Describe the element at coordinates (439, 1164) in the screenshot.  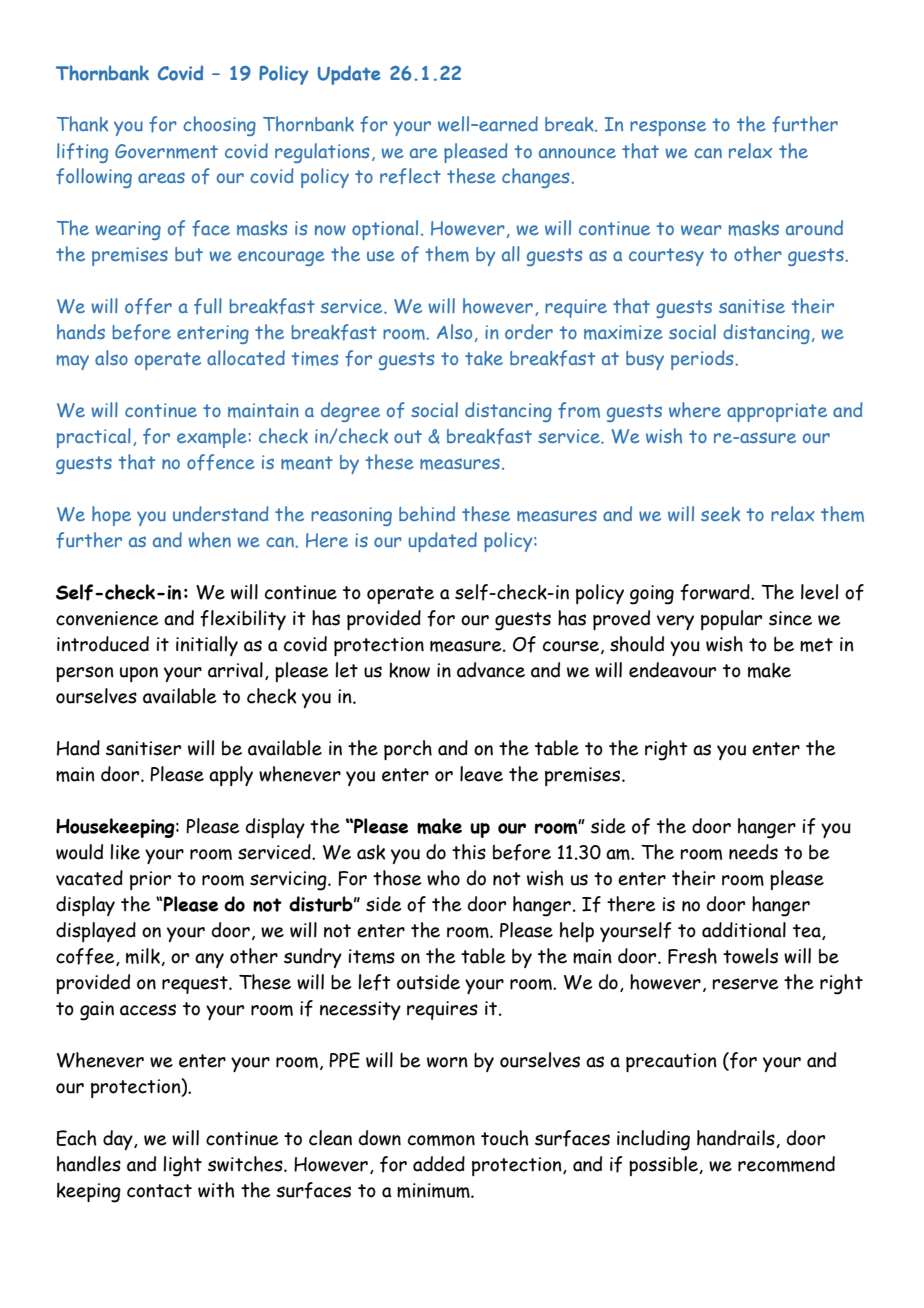
I see `added` at that location.
